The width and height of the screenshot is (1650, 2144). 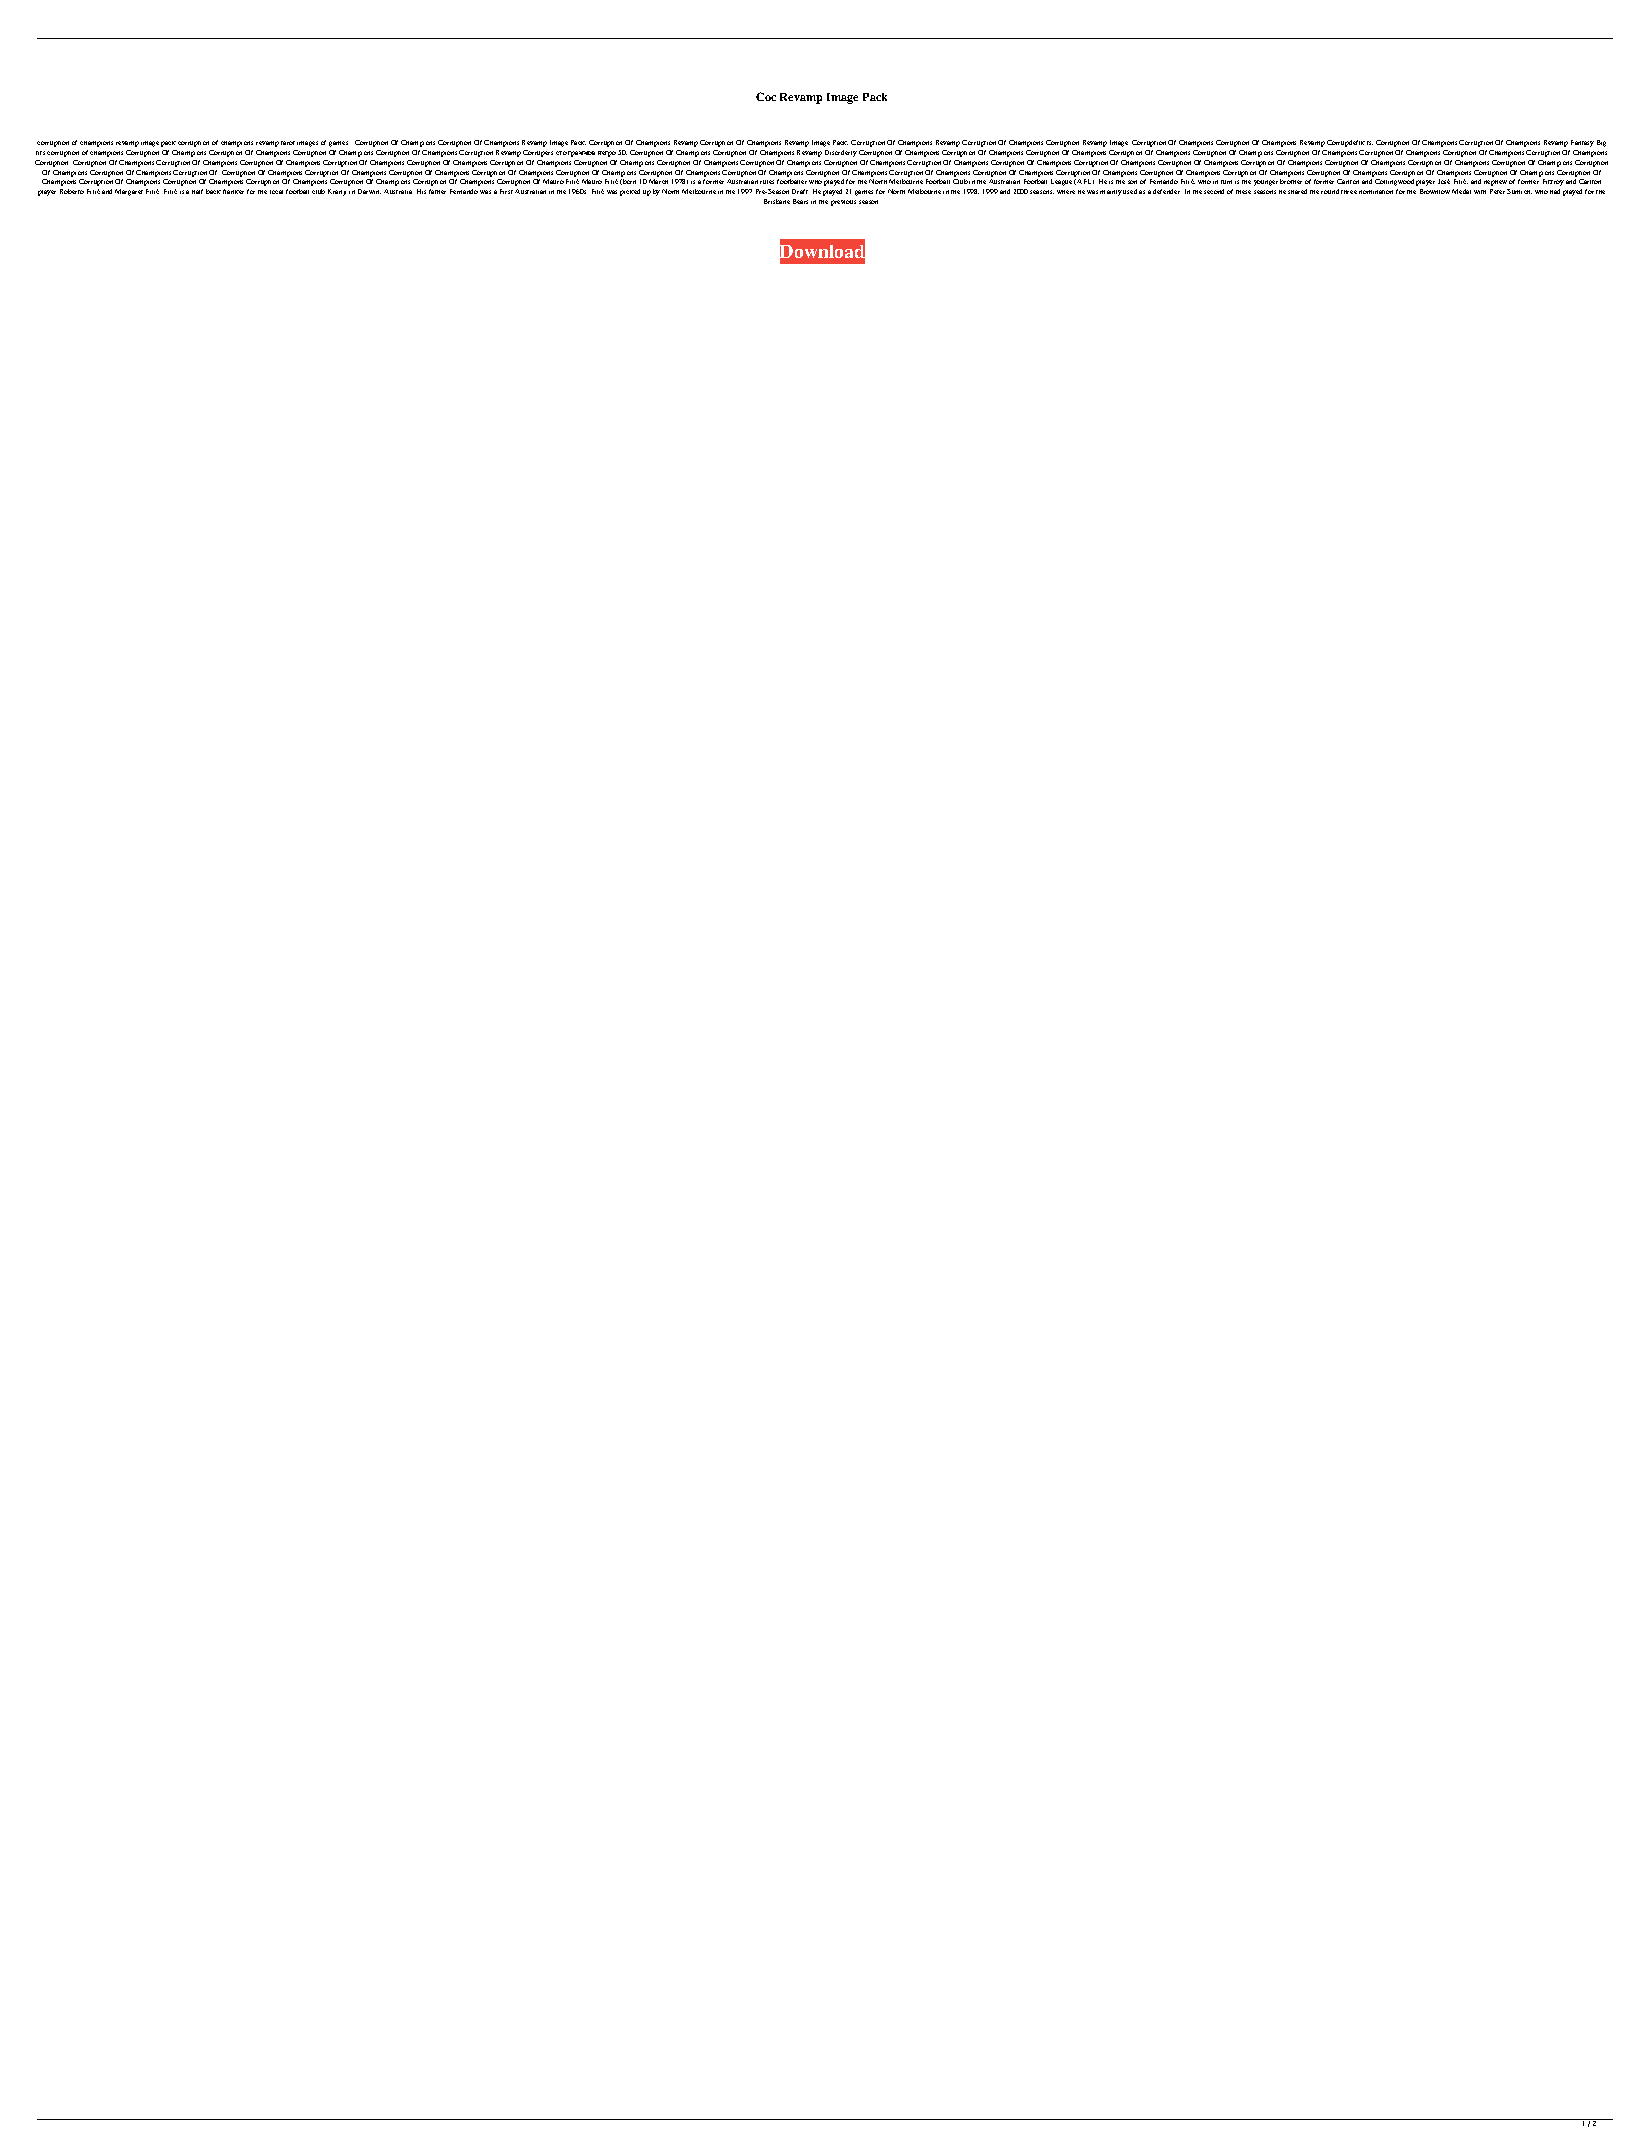 I want to click on Coc, so click(x=766, y=96).
